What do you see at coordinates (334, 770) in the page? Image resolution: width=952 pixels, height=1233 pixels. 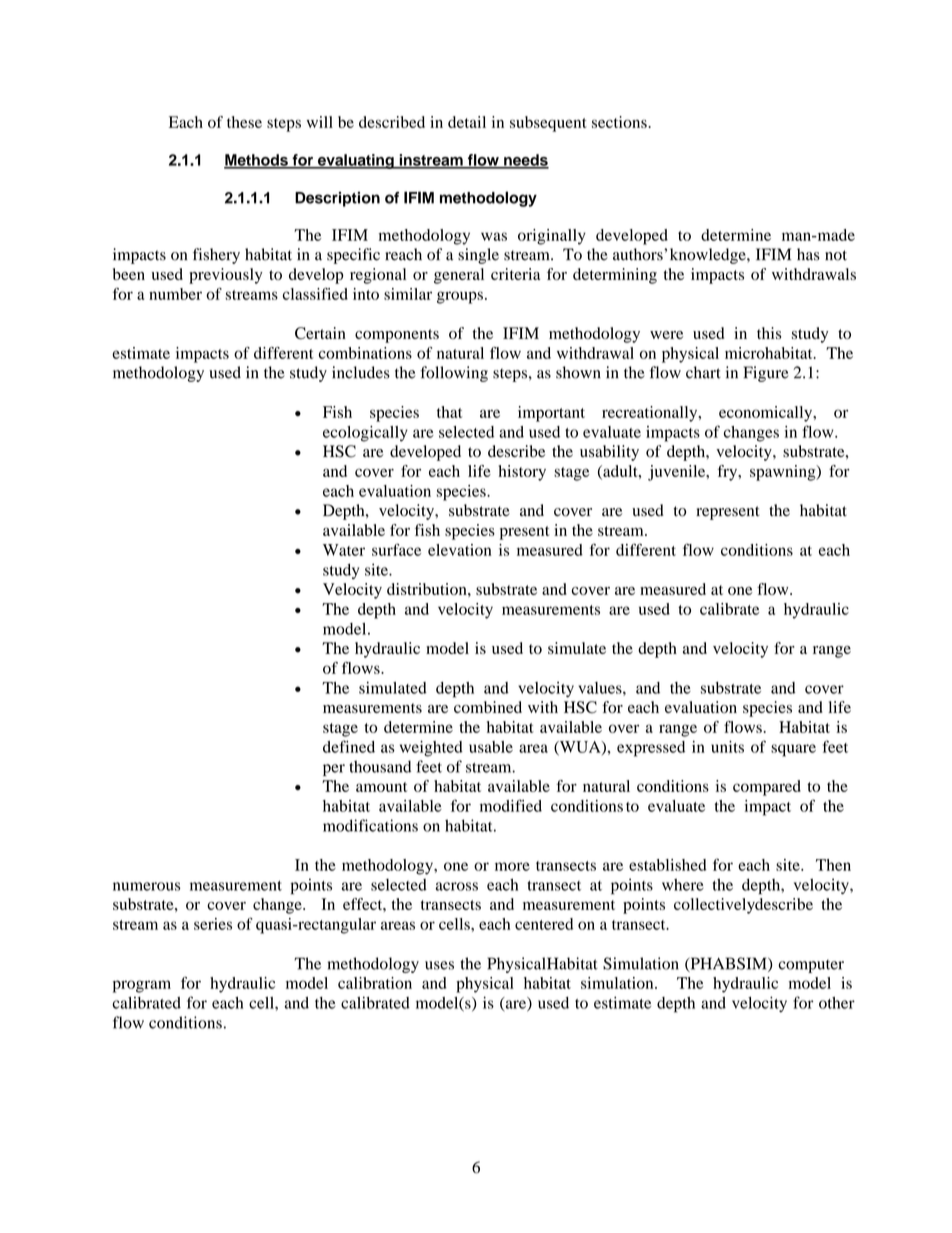 I see `per` at bounding box center [334, 770].
